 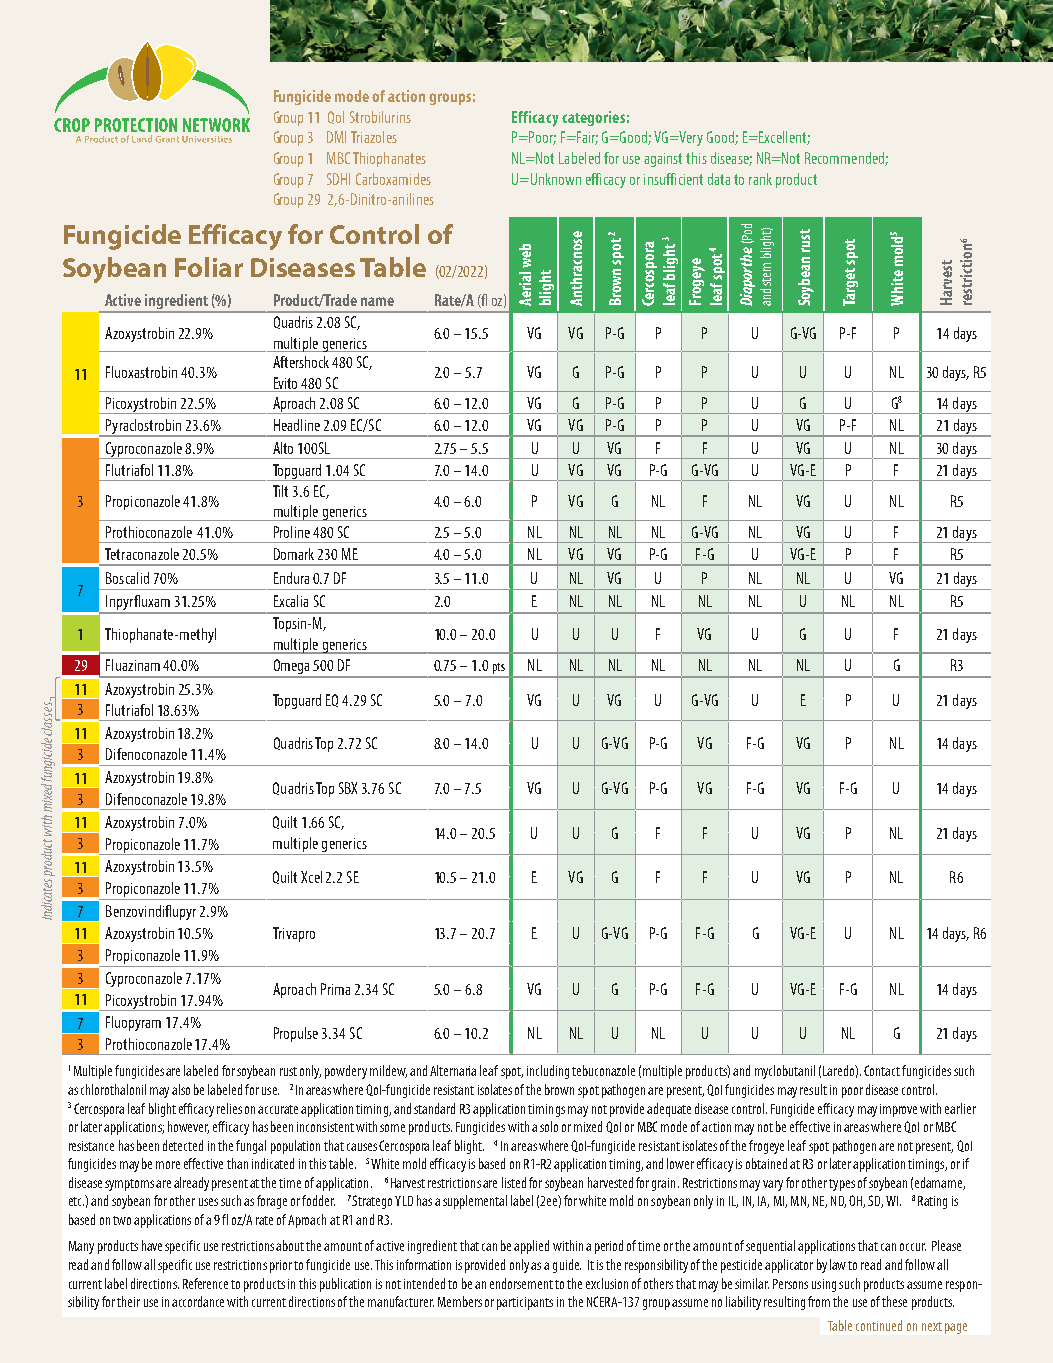 I want to click on Foliar, so click(x=209, y=267).
